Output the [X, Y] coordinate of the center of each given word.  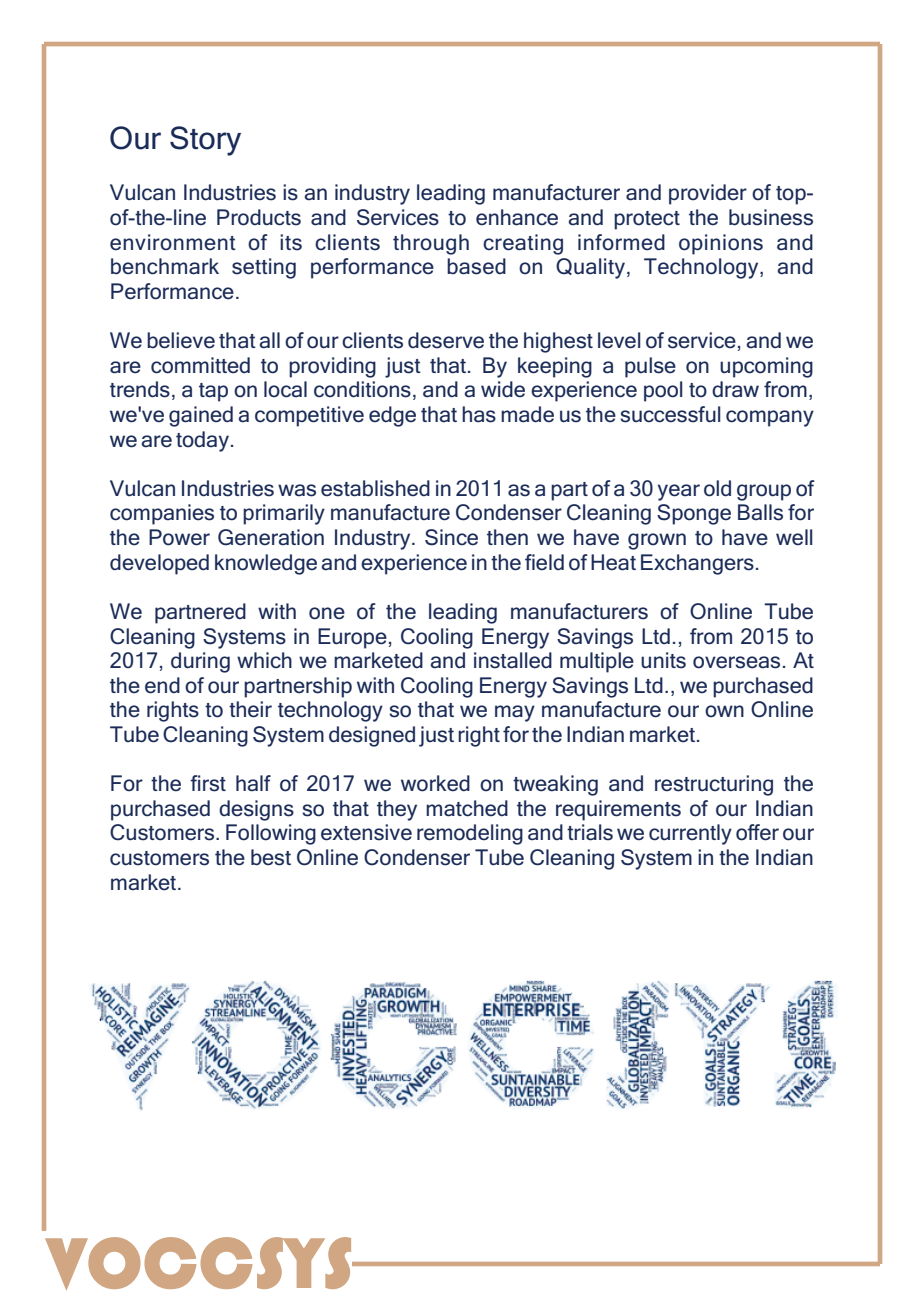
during [200, 662]
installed [513, 660]
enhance [517, 217]
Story [205, 141]
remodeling [470, 834]
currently [690, 834]
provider [708, 194]
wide [503, 389]
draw [735, 389]
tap [213, 392]
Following [271, 834]
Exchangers [697, 564]
